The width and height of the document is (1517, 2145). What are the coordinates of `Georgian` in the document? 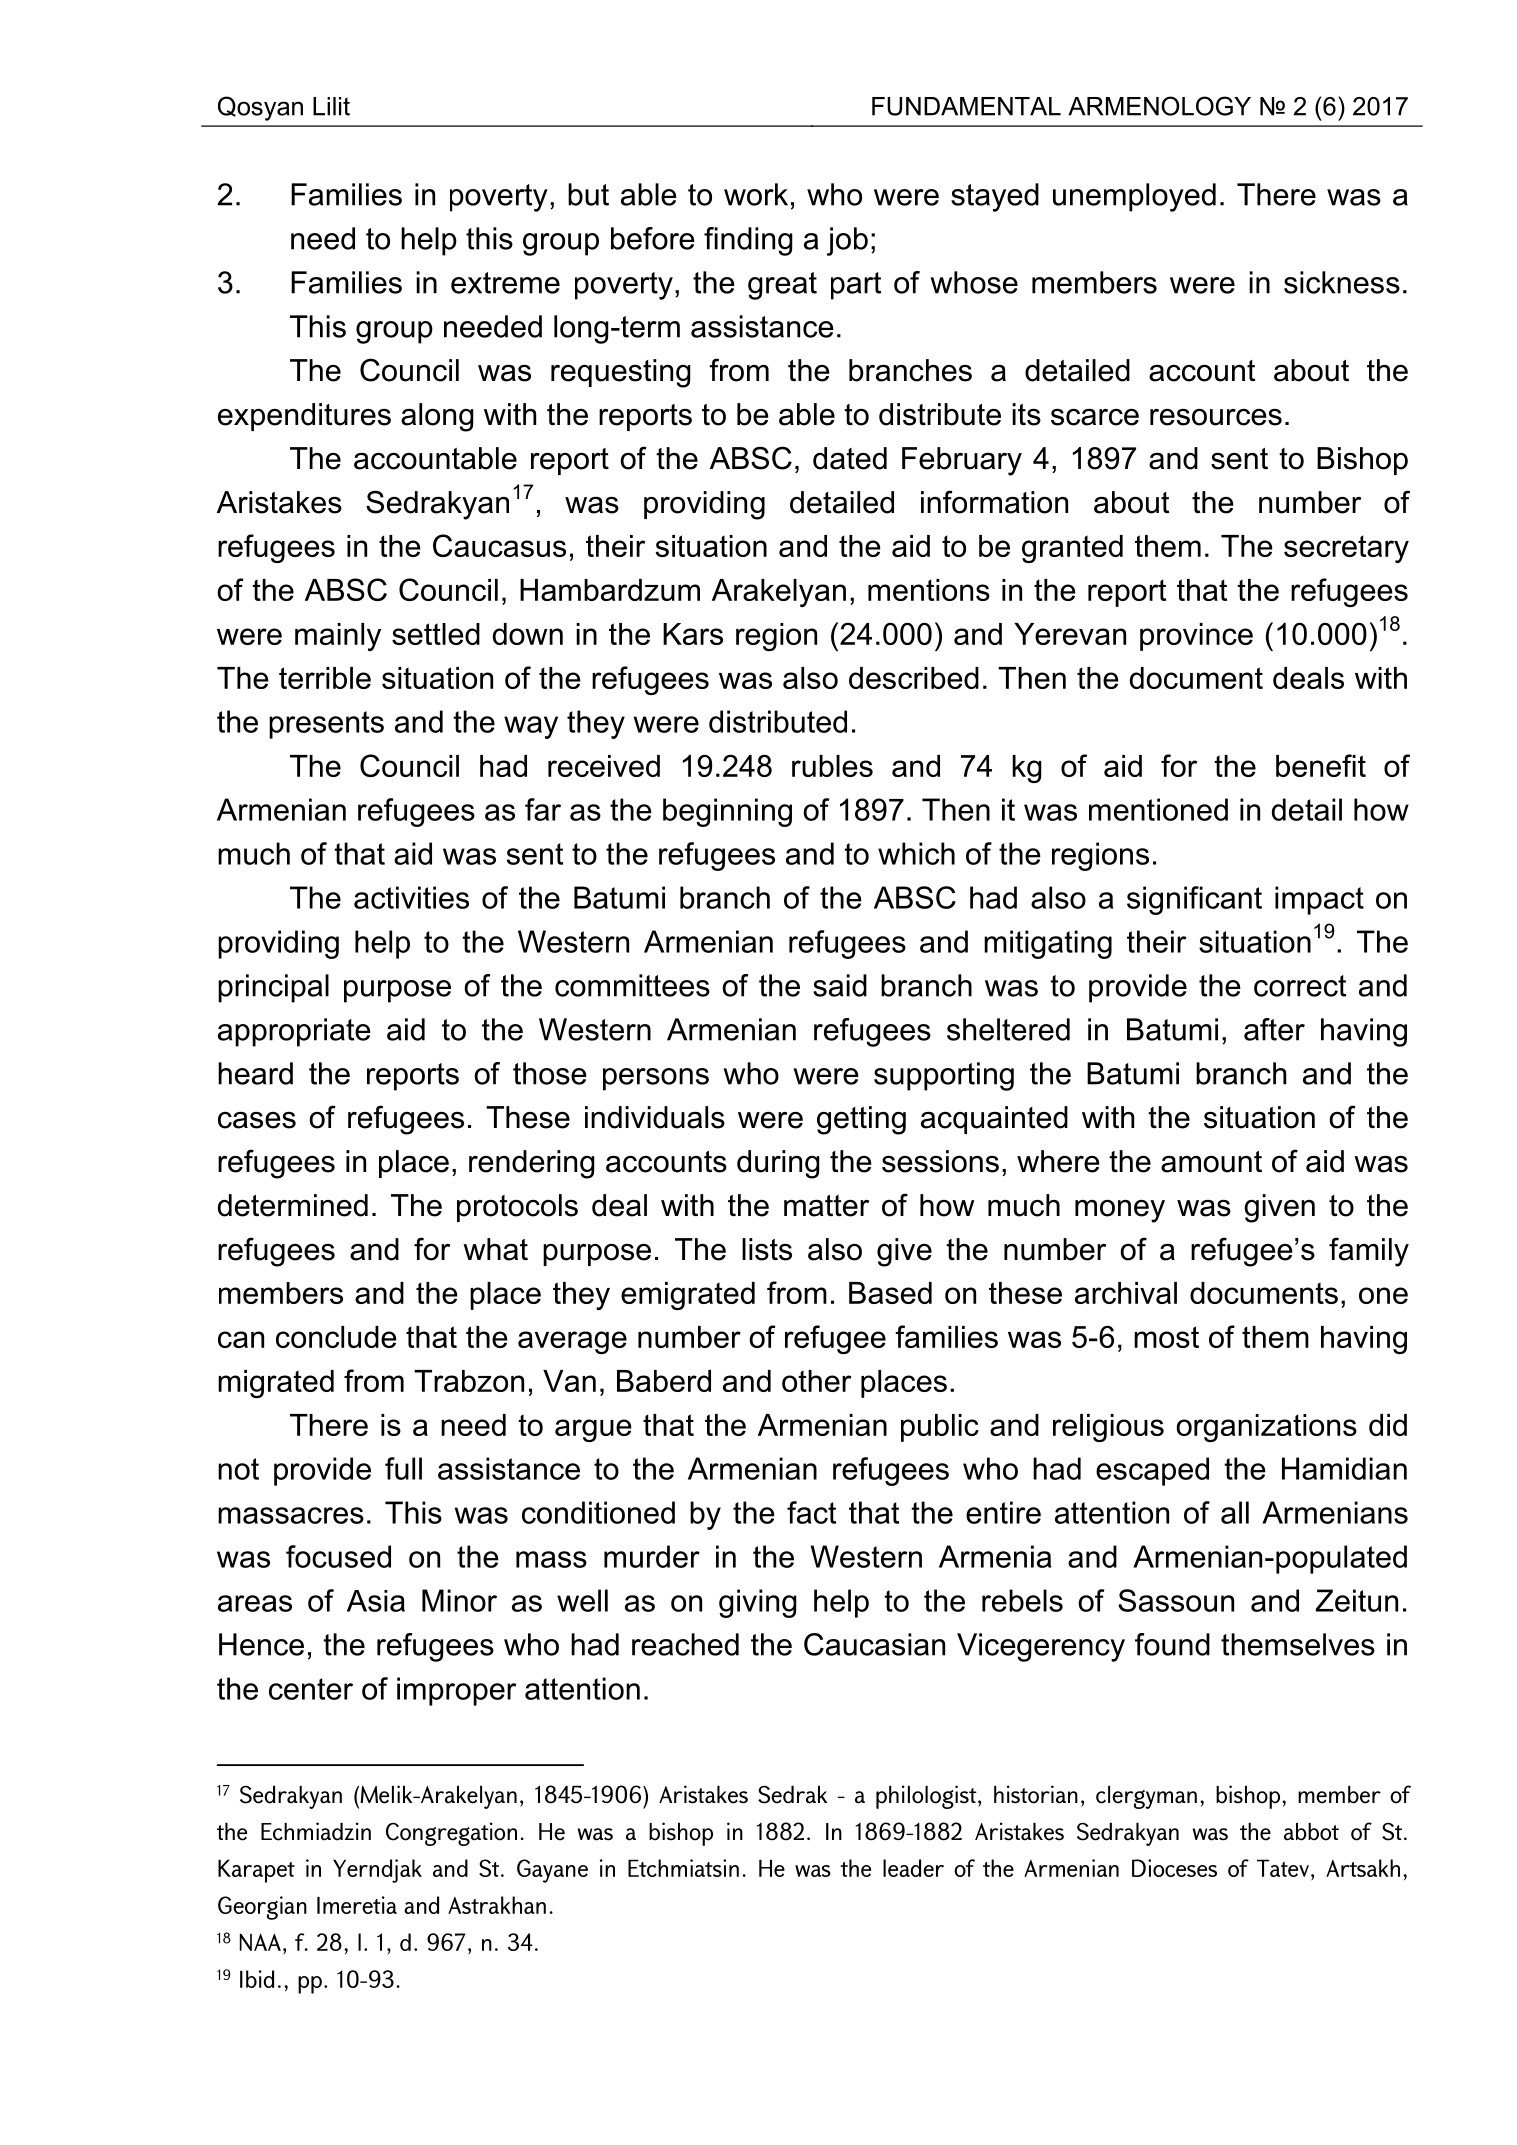 It's located at (262, 1908).
